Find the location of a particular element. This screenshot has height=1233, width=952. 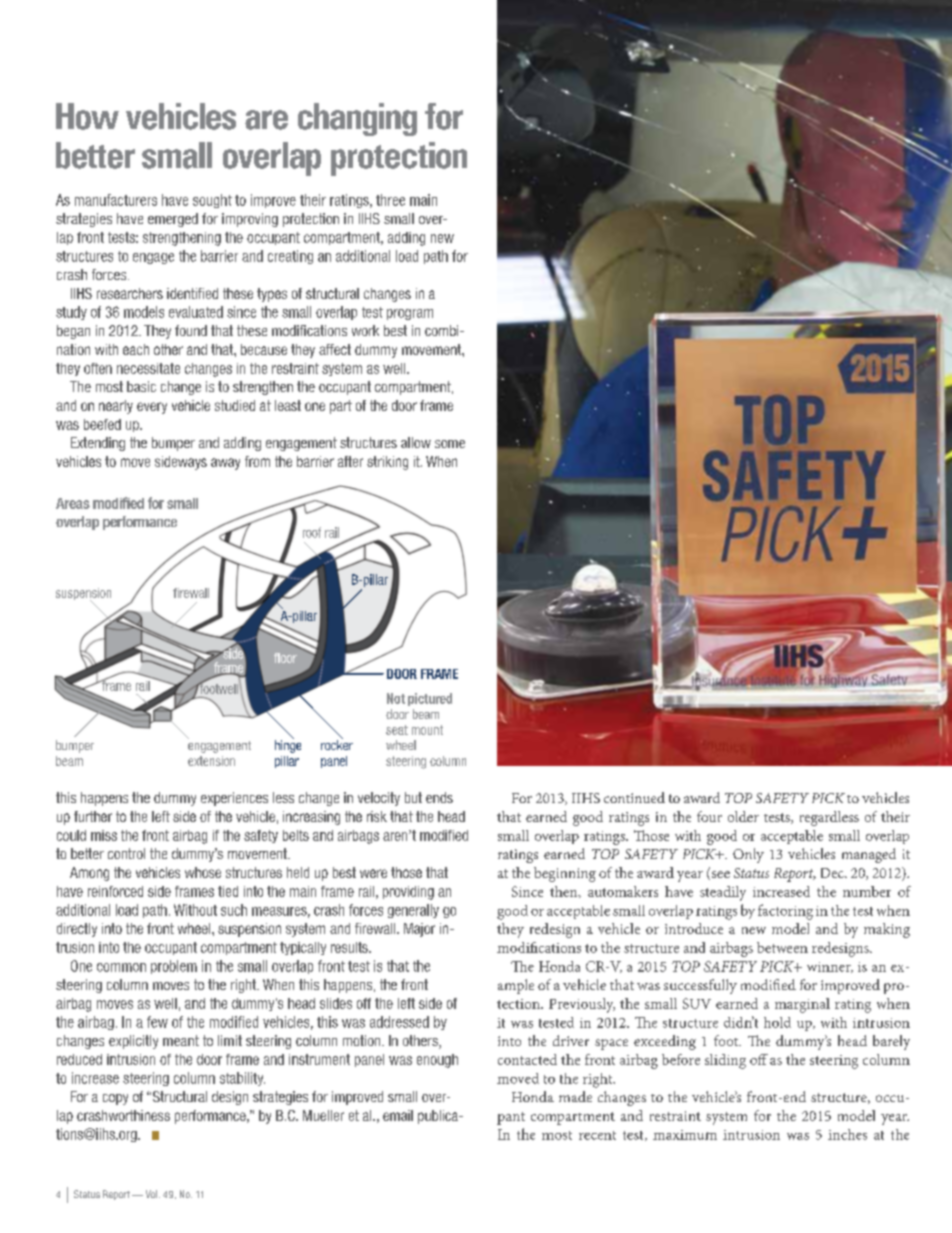

floor is located at coordinates (285, 658).
